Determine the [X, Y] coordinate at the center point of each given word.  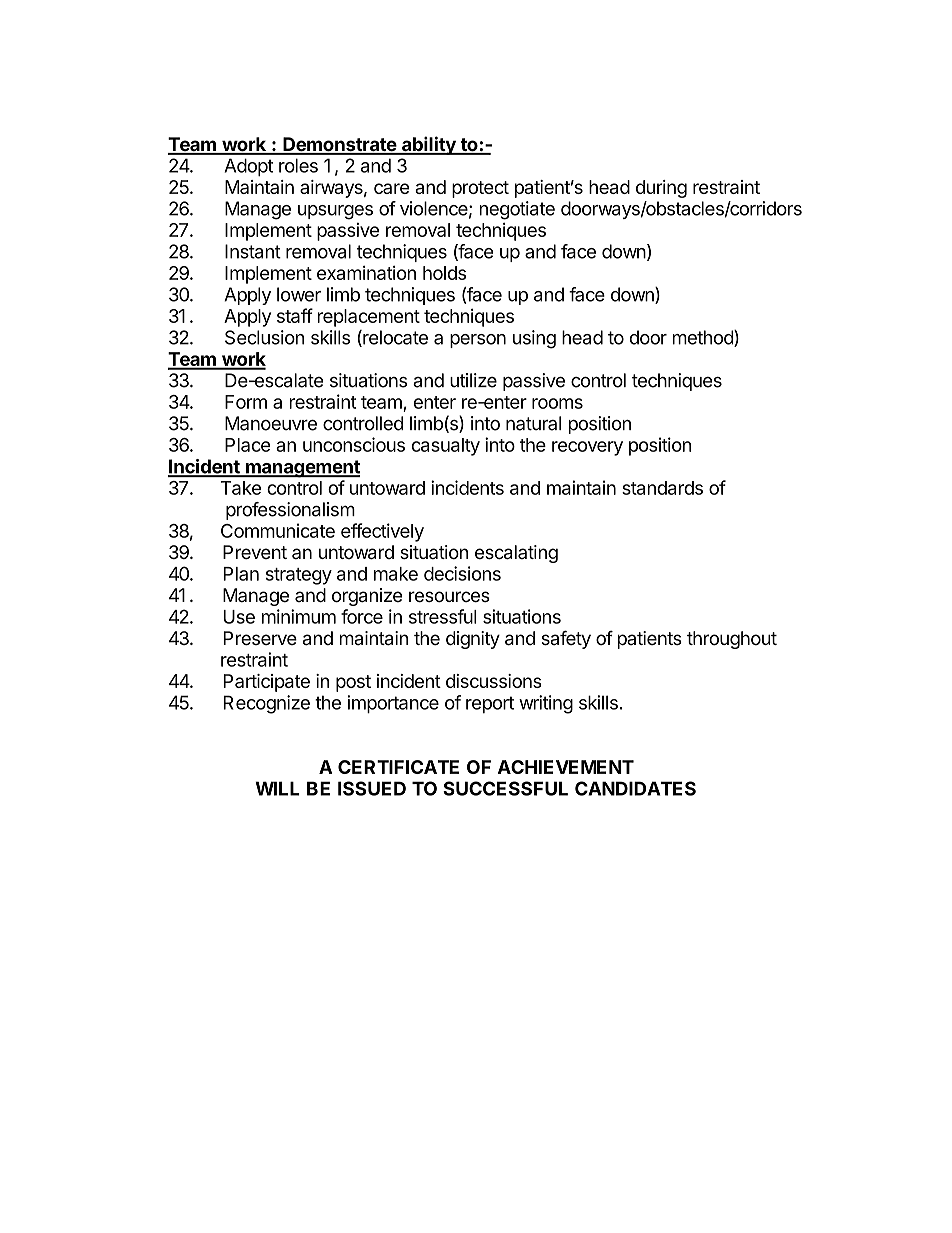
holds [444, 273]
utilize [473, 380]
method [704, 338]
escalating [516, 554]
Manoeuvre [271, 423]
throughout [732, 640]
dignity [473, 640]
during [661, 189]
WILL [277, 788]
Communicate [278, 530]
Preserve [260, 638]
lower [299, 294]
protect [480, 189]
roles [298, 165]
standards [662, 488]
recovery [587, 448]
